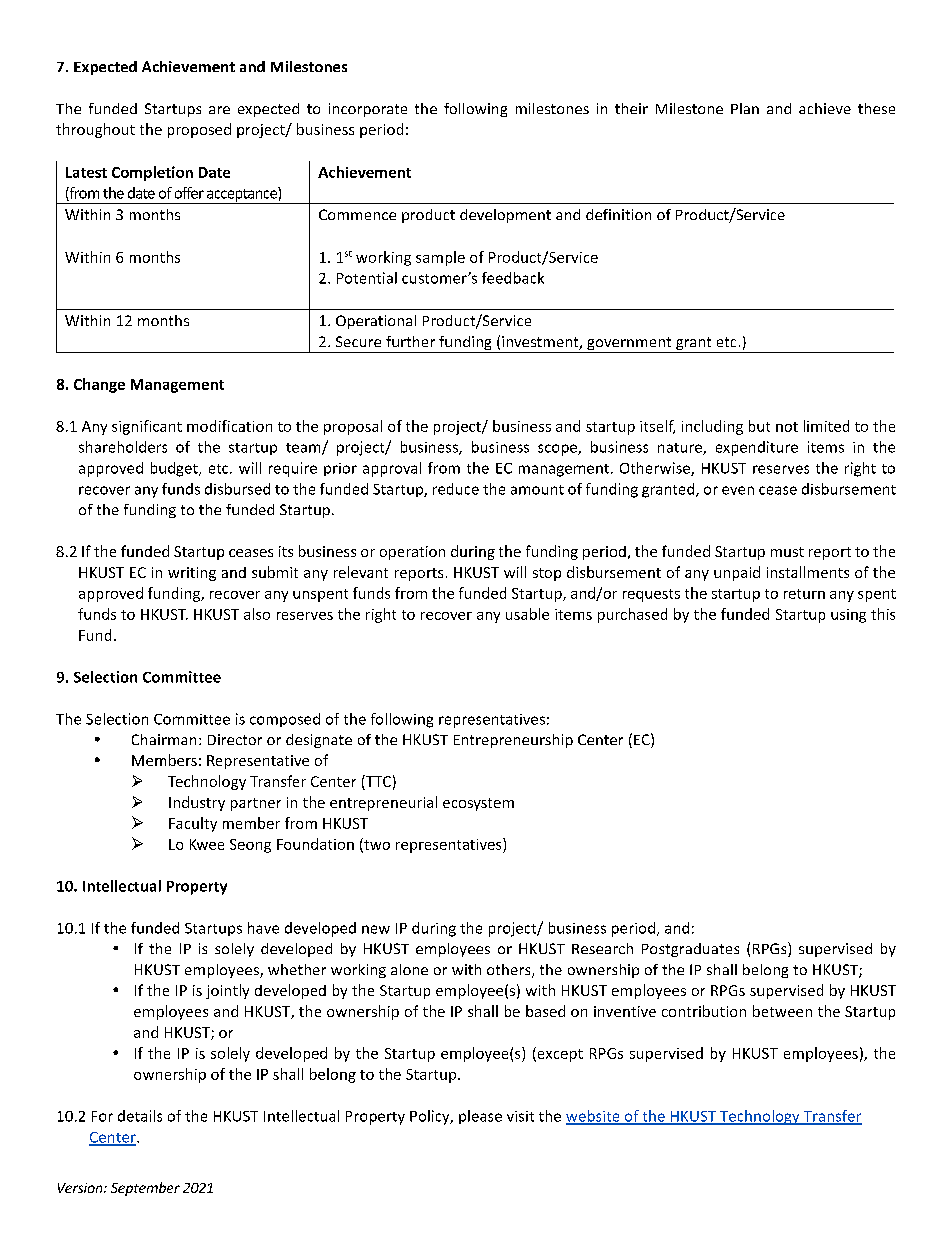 The width and height of the screenshot is (952, 1233). I want to click on using, so click(848, 616).
